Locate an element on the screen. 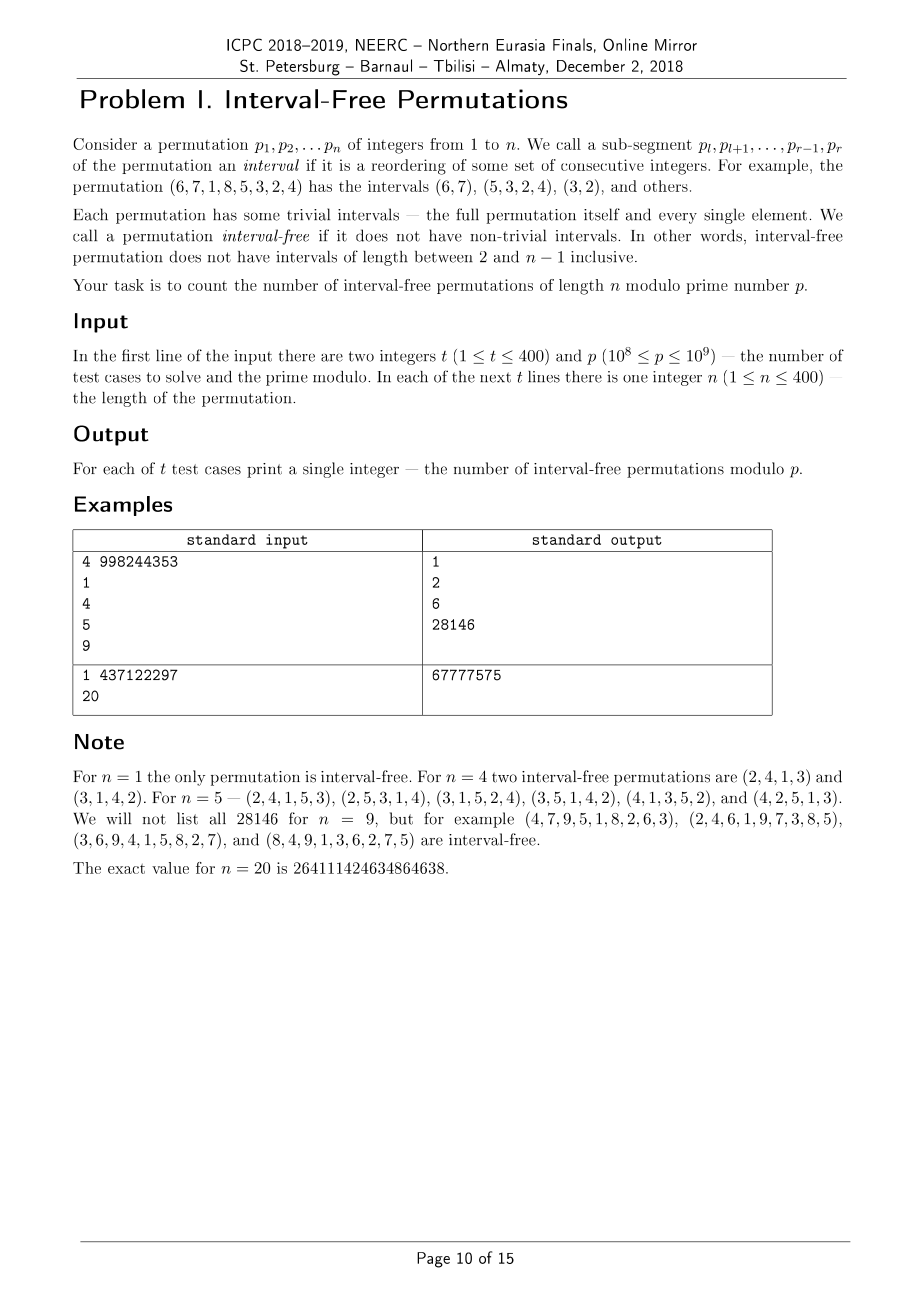  one is located at coordinates (635, 379).
